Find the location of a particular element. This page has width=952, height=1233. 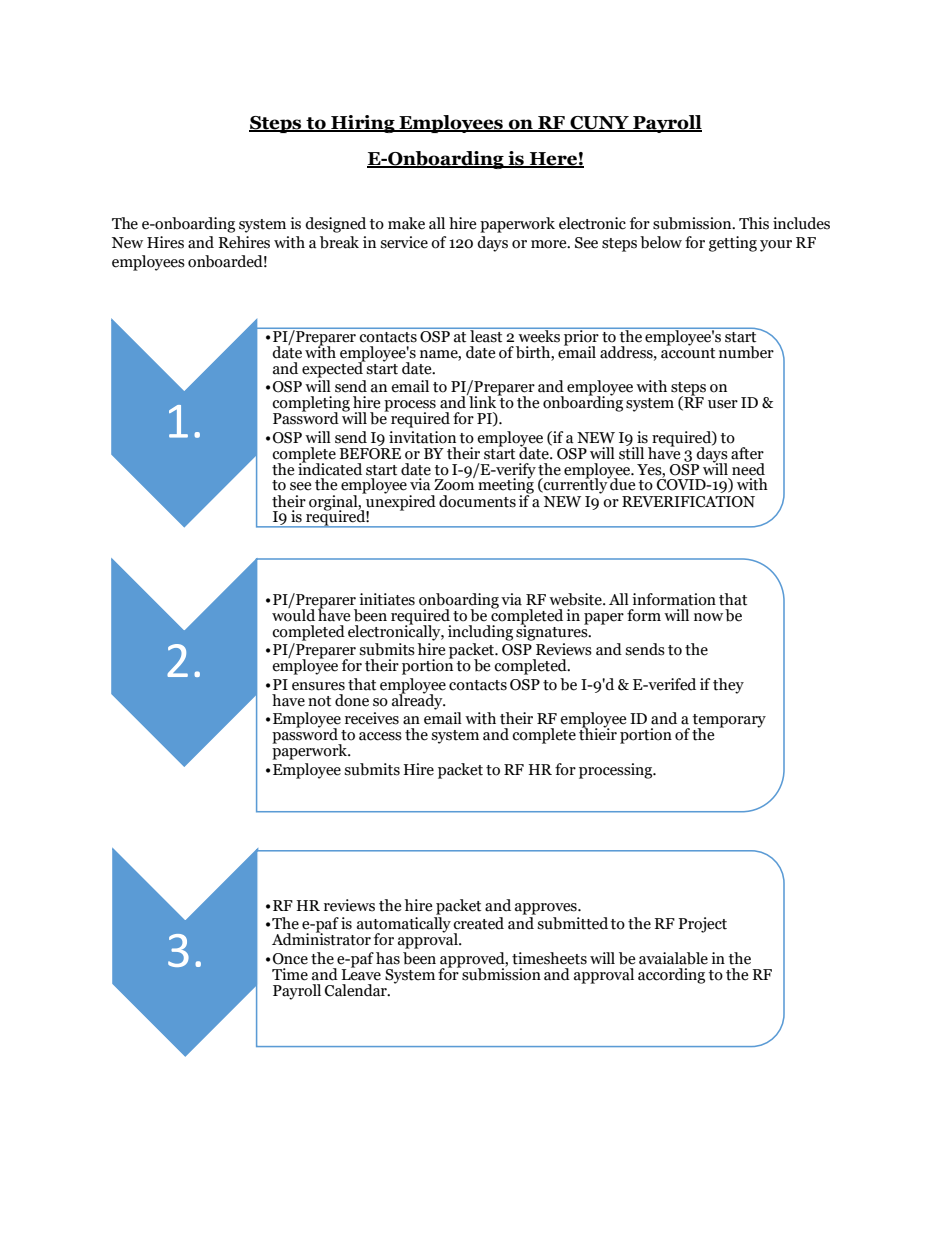

CUNY is located at coordinates (599, 124).
